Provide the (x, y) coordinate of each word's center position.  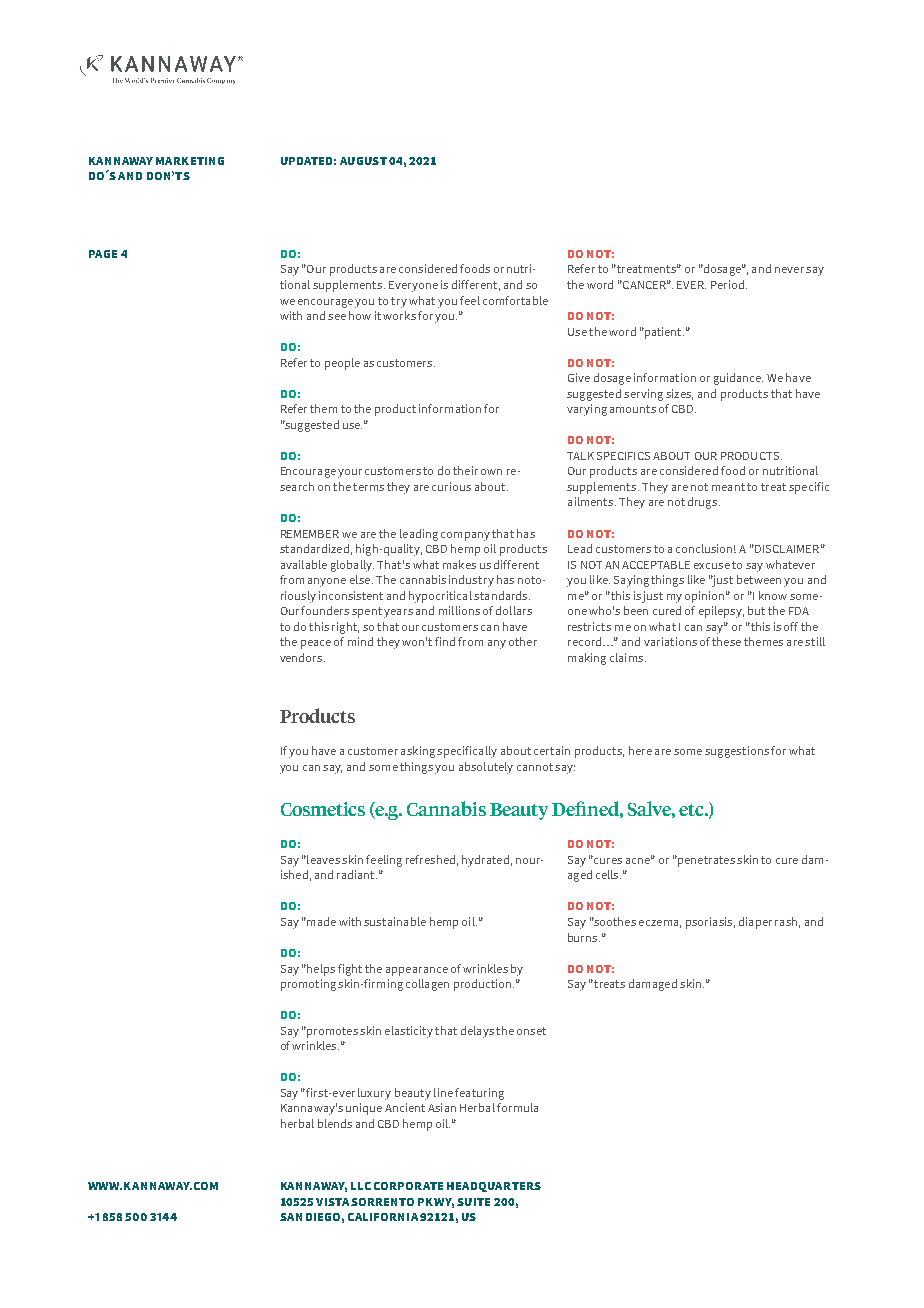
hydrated (485, 861)
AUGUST (363, 161)
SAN (291, 1217)
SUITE (473, 1202)
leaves (322, 859)
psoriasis (709, 923)
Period (727, 284)
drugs (704, 503)
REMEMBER (310, 534)
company (465, 536)
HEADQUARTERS (494, 1187)
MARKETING (190, 161)
